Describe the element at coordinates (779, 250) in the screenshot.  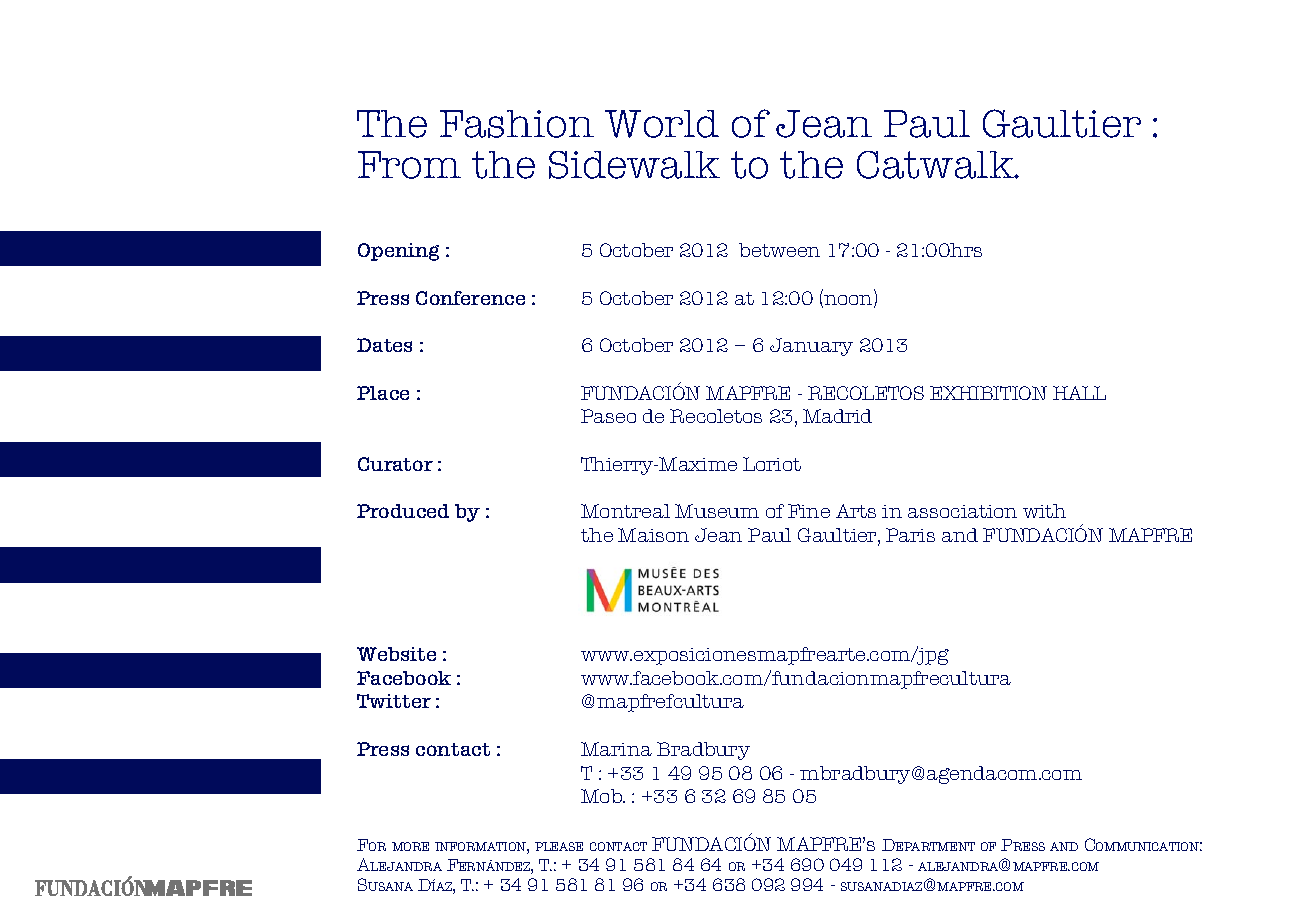
I see `between` at that location.
